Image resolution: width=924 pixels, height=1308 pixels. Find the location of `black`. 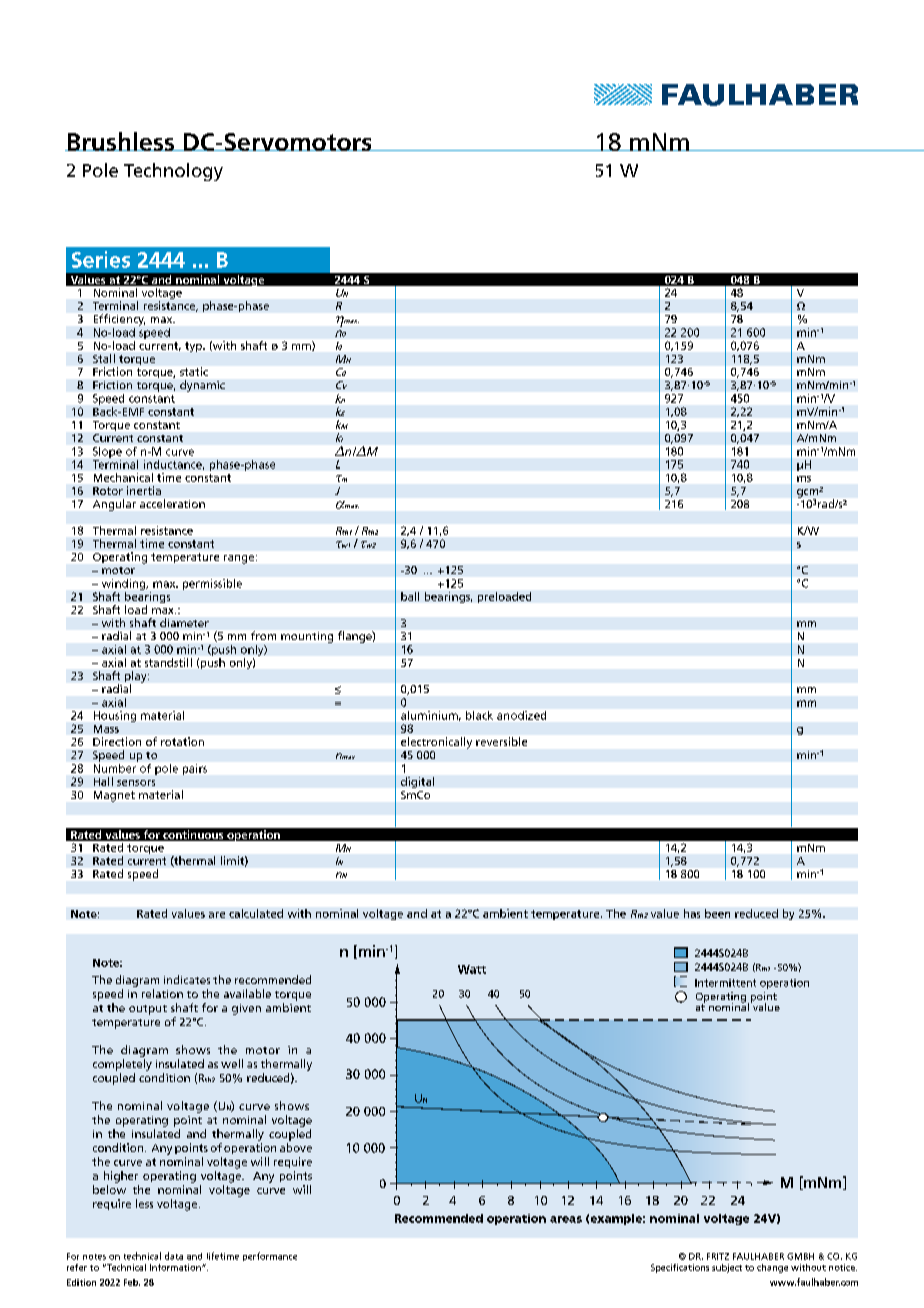

black is located at coordinates (479, 715).
